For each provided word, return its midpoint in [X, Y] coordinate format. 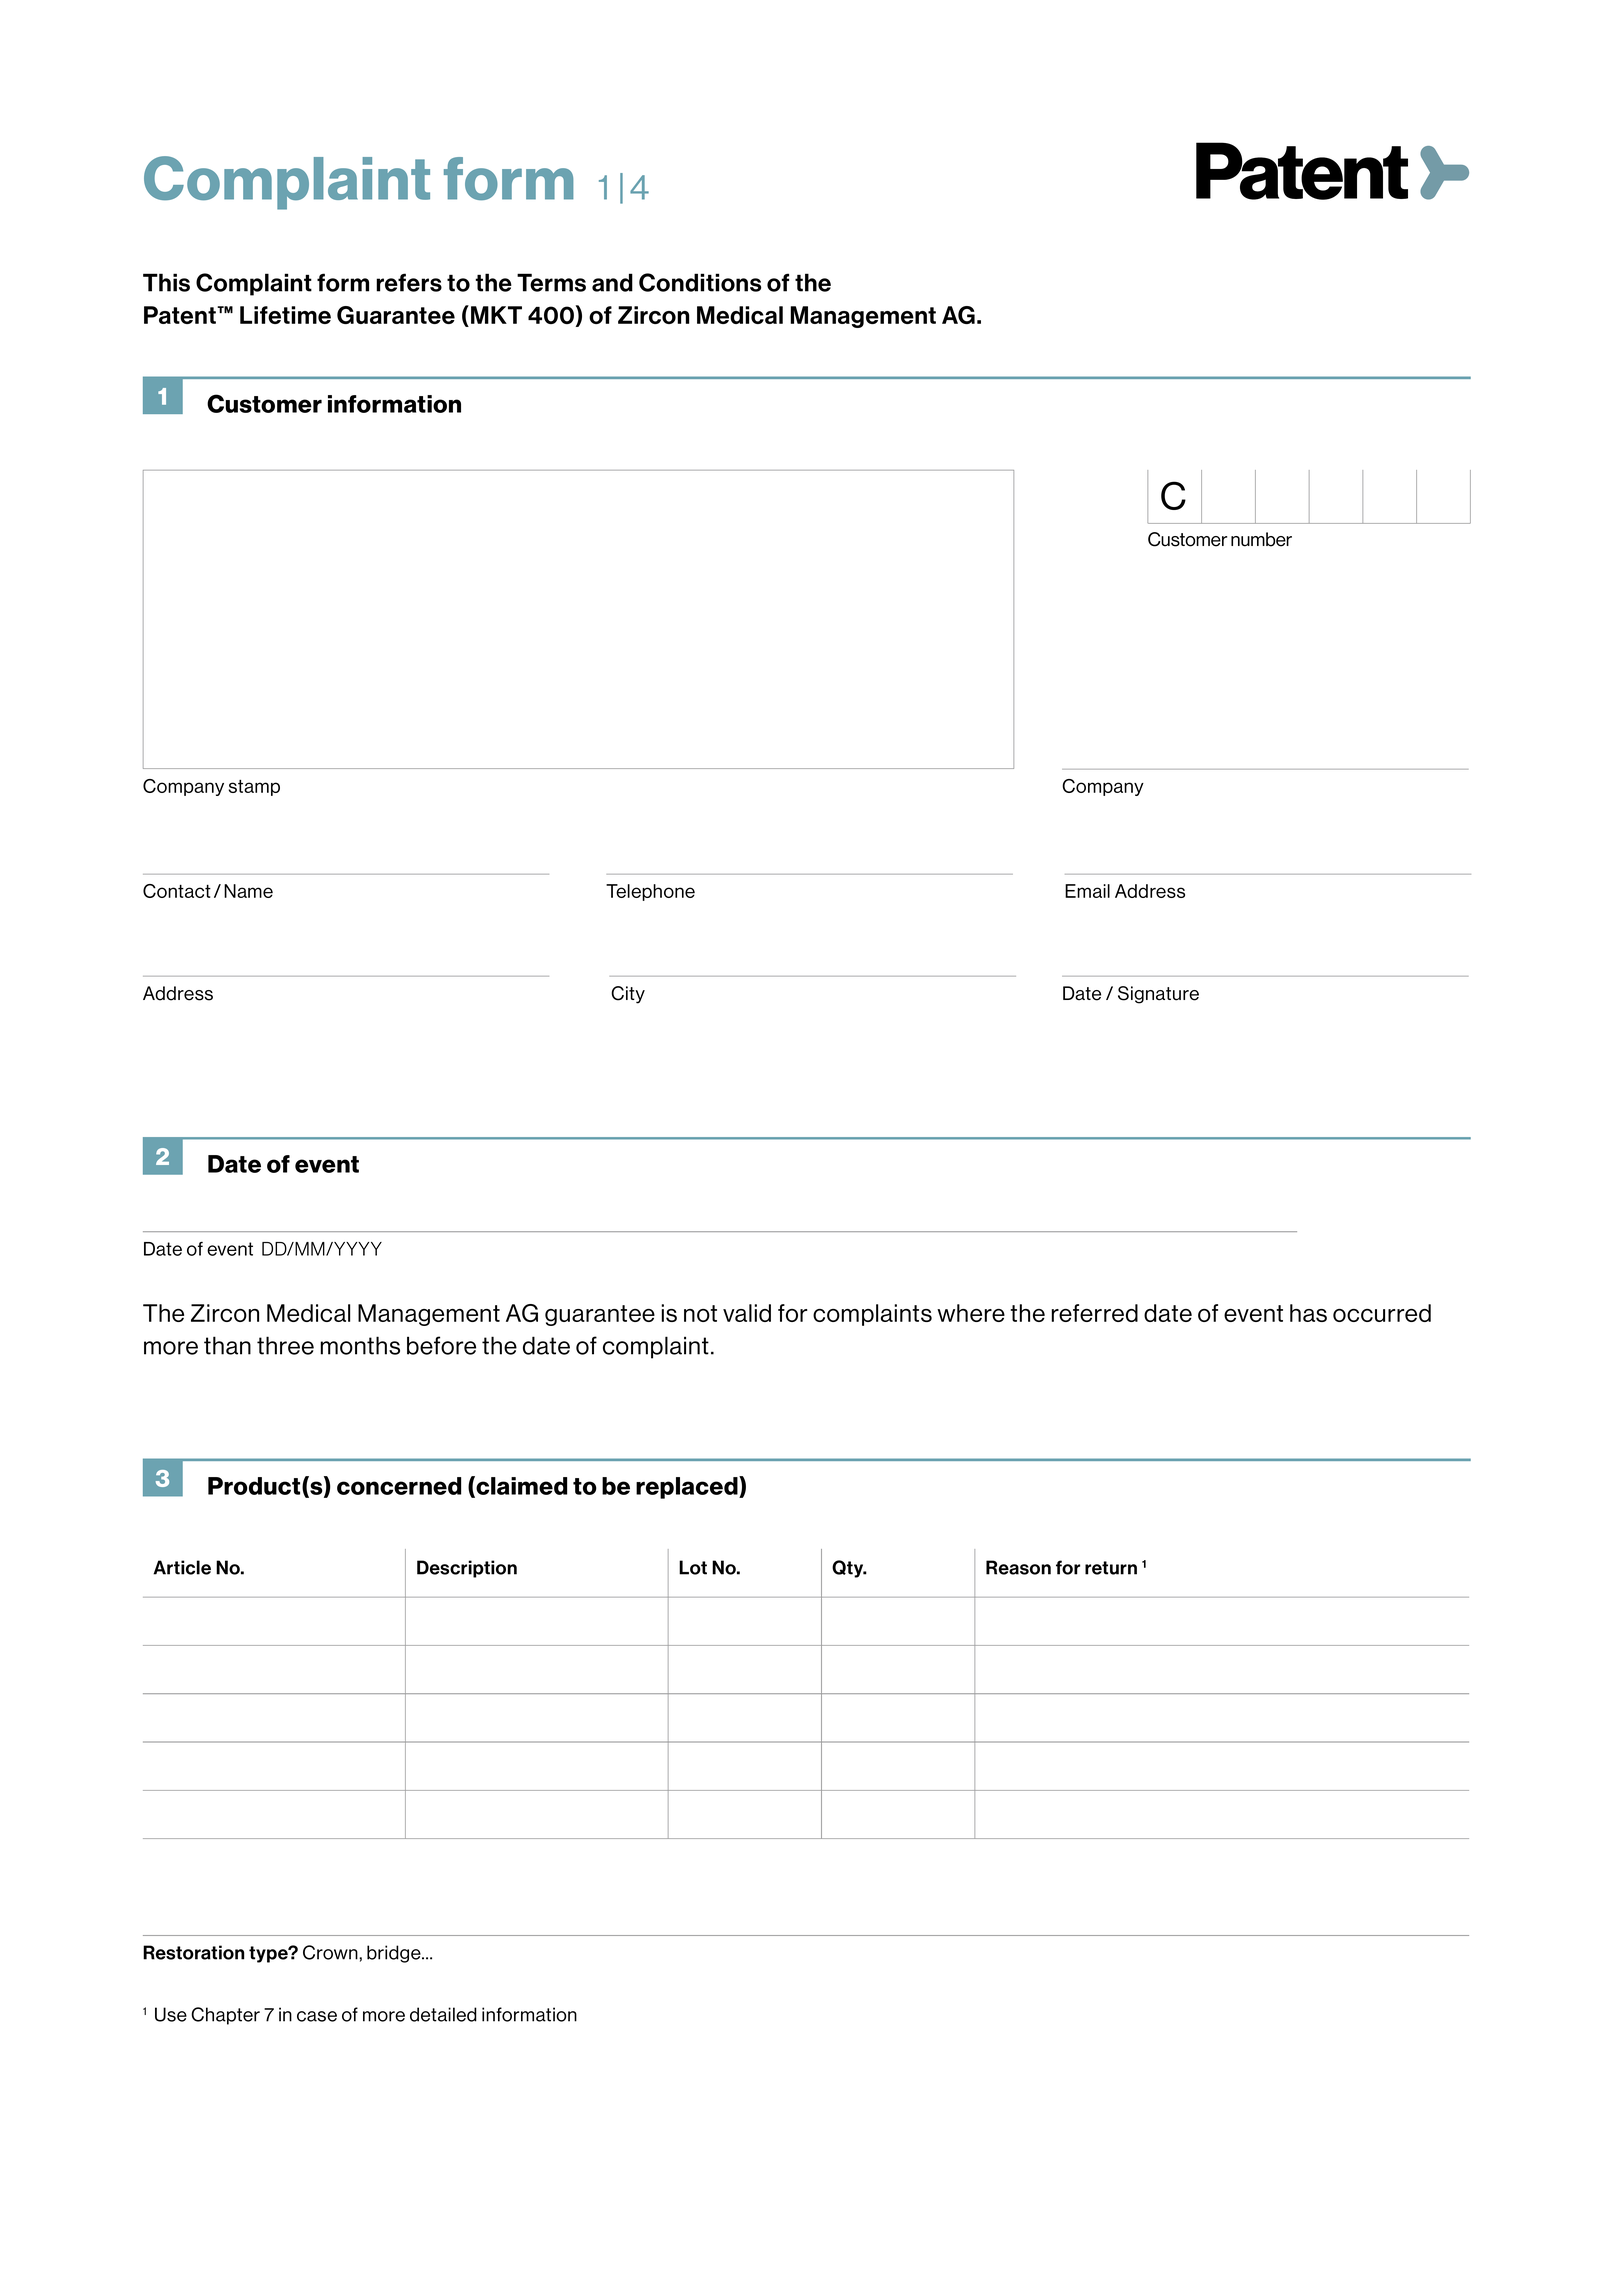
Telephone [650, 892]
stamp [254, 788]
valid [747, 1313]
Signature [1158, 995]
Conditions [700, 282]
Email [1087, 891]
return [1111, 1568]
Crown [331, 1952]
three [285, 1345]
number [1261, 539]
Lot [693, 1567]
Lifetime [285, 315]
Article [182, 1567]
